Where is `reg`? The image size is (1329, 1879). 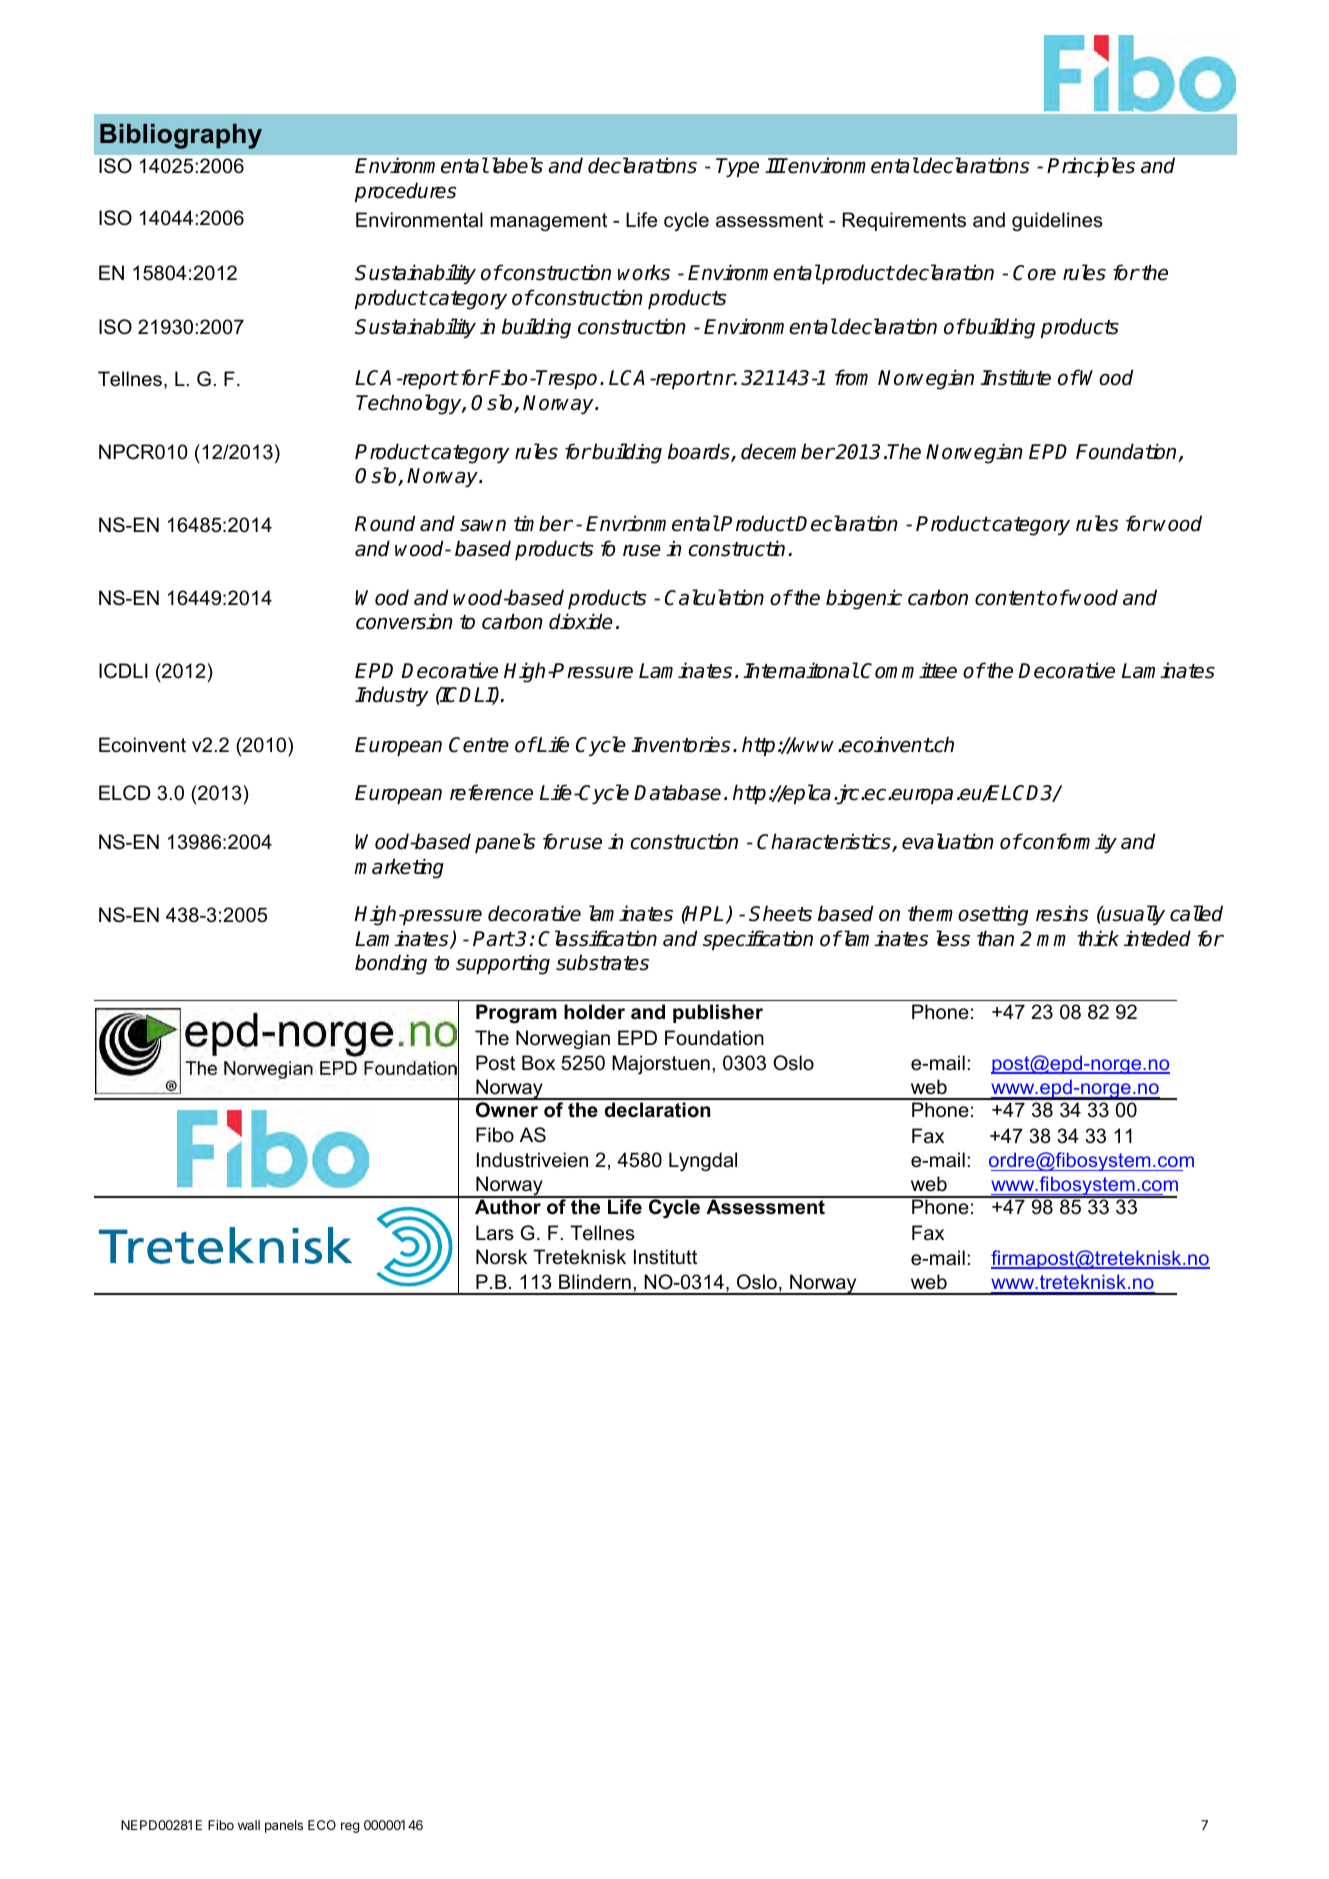
reg is located at coordinates (350, 1827).
